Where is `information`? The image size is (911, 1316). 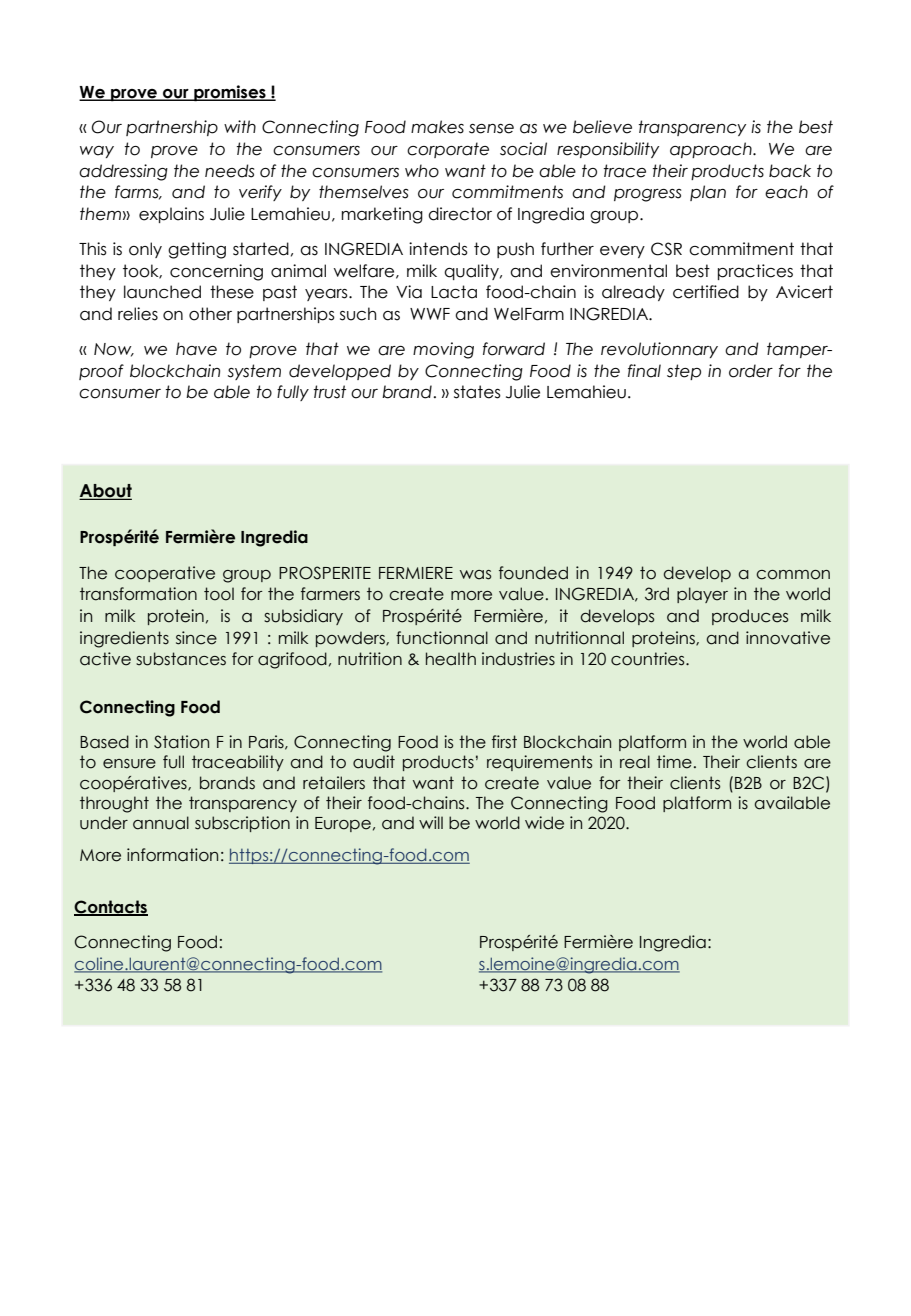 information is located at coordinates (172, 855).
